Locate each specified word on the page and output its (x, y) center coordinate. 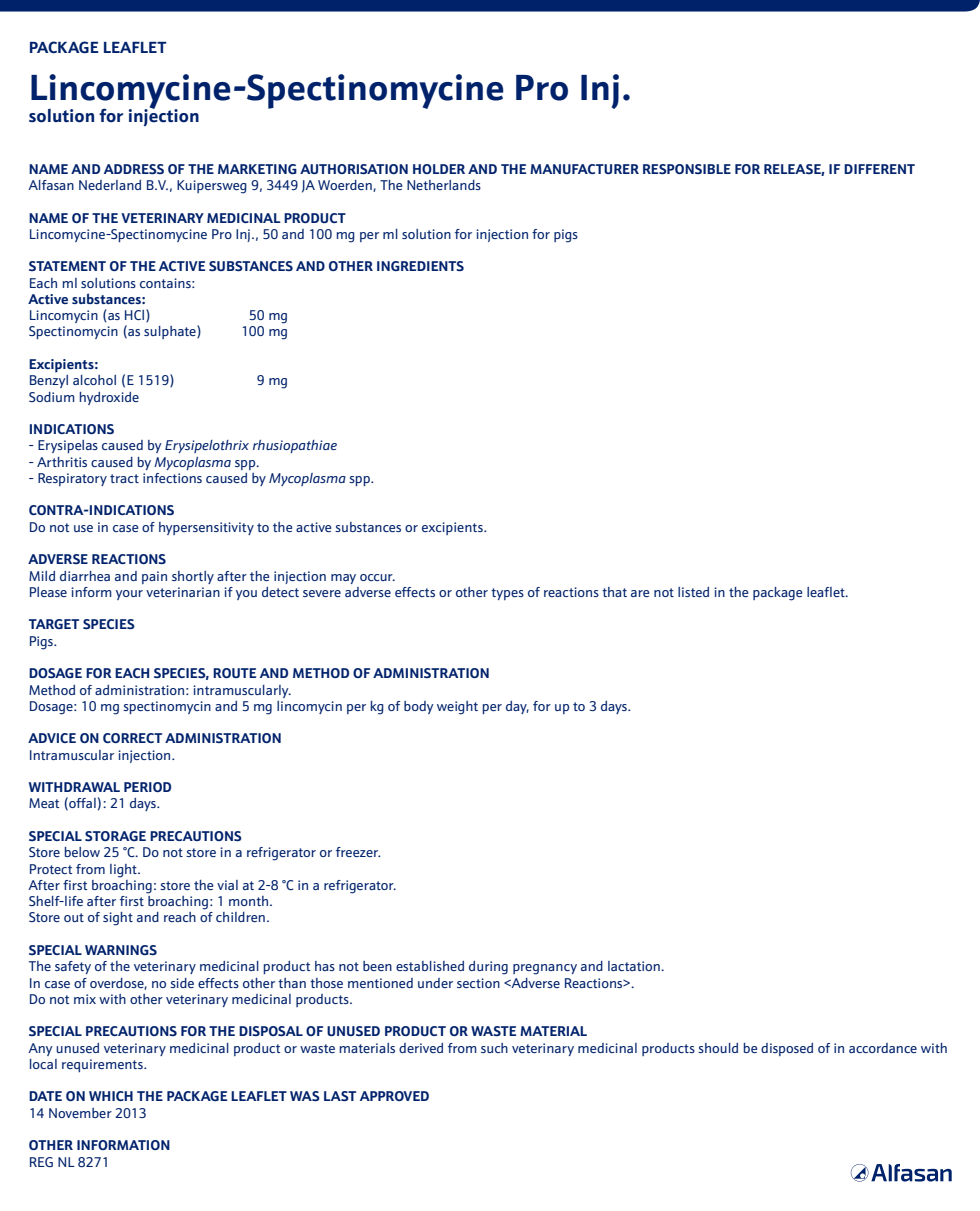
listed (693, 592)
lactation (635, 966)
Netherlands (444, 185)
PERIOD (147, 787)
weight (457, 708)
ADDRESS (134, 169)
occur (377, 577)
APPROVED (394, 1096)
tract (124, 478)
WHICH (111, 1096)
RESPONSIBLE (687, 169)
